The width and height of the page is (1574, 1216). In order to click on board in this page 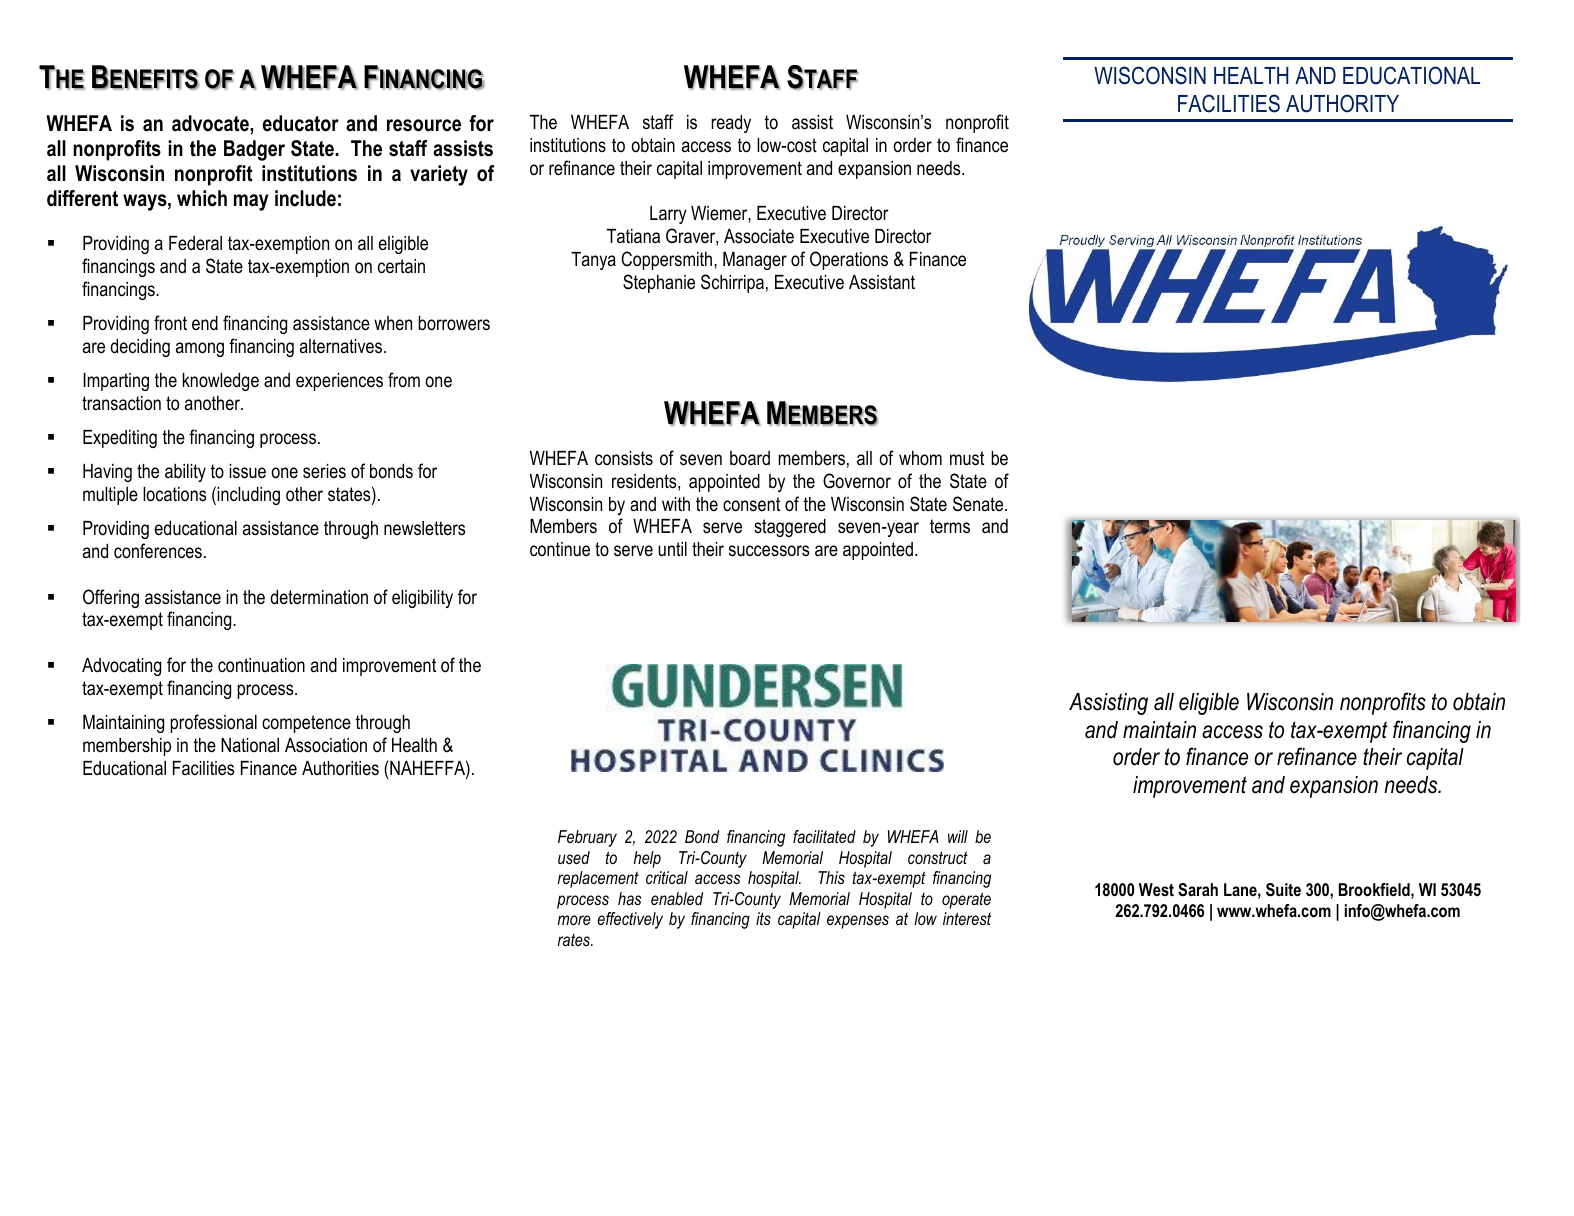, I will do `click(750, 458)`.
